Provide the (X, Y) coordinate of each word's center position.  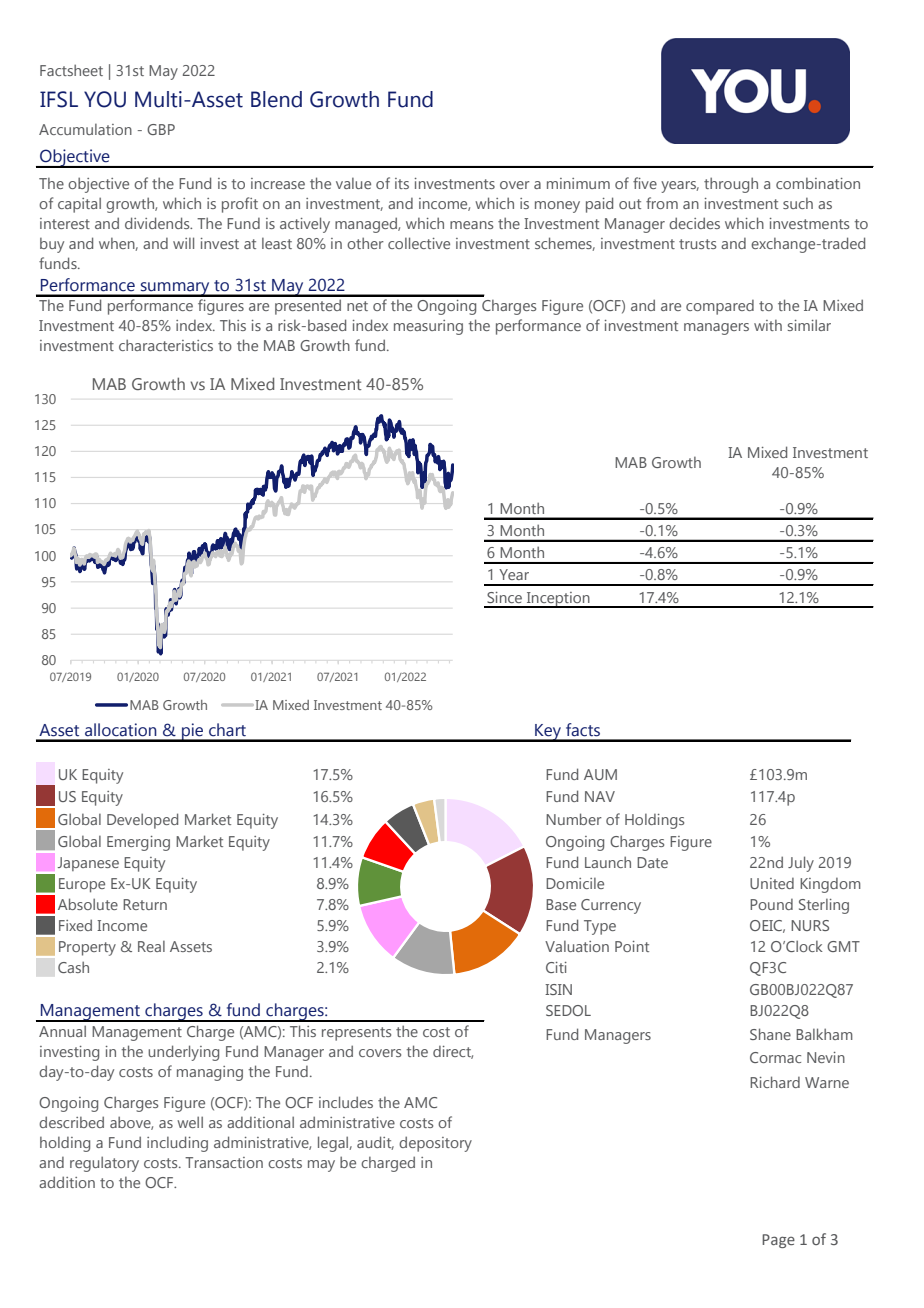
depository (435, 1144)
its (402, 183)
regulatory (104, 1164)
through (731, 185)
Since (504, 597)
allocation (121, 730)
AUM (600, 774)
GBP (161, 129)
